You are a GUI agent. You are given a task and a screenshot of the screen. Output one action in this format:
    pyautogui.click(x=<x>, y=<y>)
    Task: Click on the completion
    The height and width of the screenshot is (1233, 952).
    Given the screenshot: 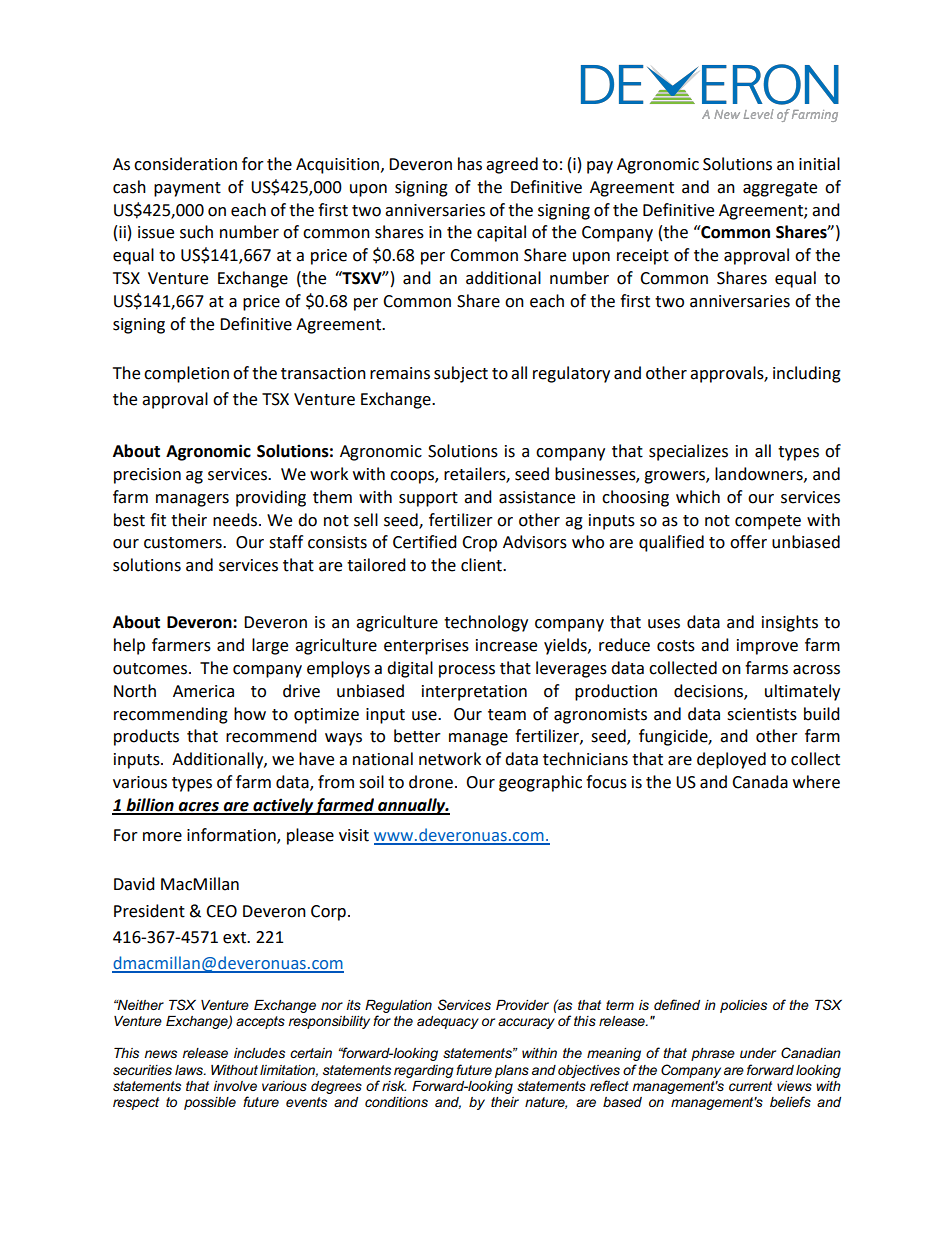 What is the action you would take?
    pyautogui.click(x=186, y=374)
